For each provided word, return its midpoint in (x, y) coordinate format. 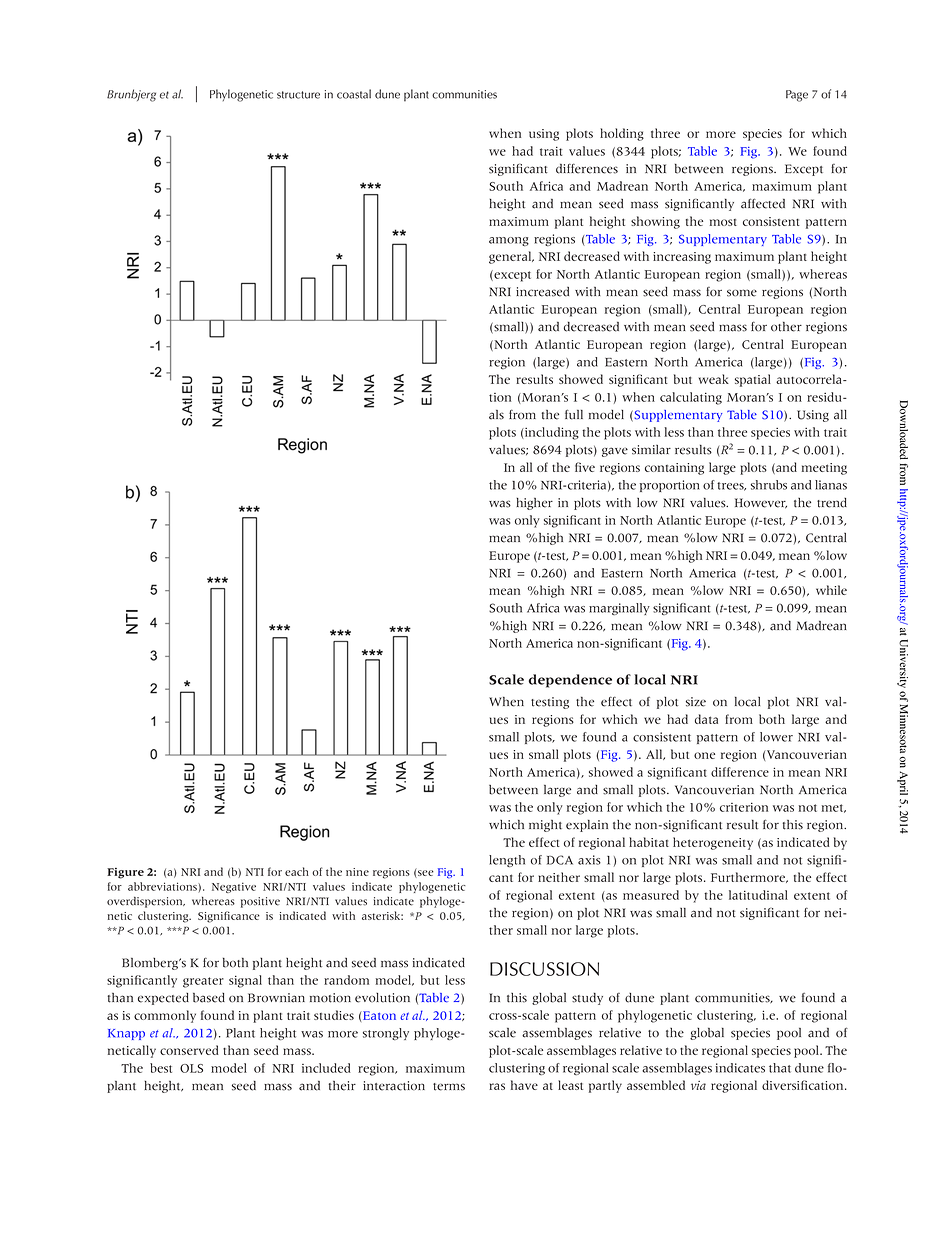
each (297, 871)
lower (776, 737)
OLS (191, 1068)
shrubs (769, 485)
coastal (354, 94)
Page (797, 96)
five (585, 467)
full (574, 414)
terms (449, 1087)
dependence (570, 681)
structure (298, 95)
